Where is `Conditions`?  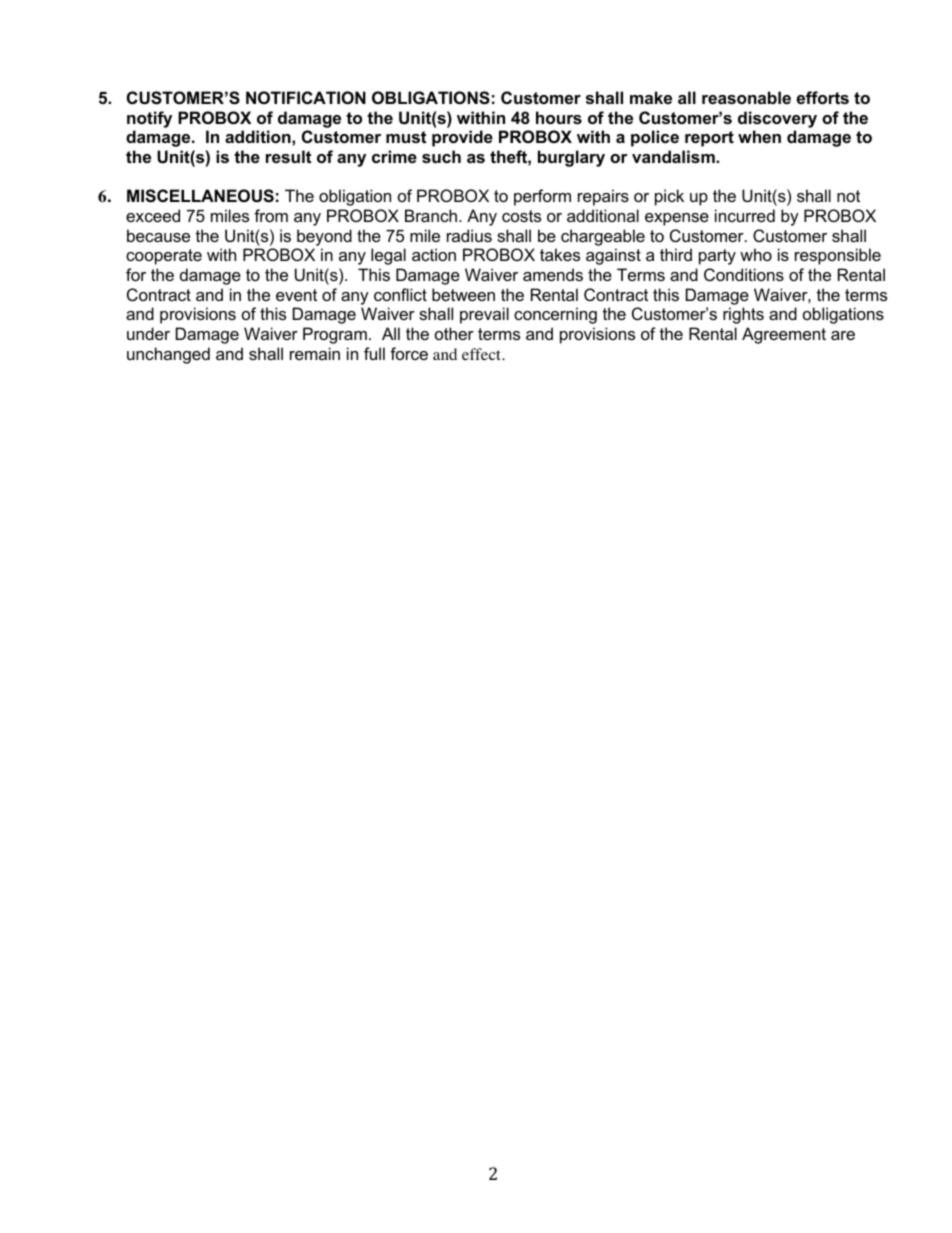
Conditions is located at coordinates (744, 274).
